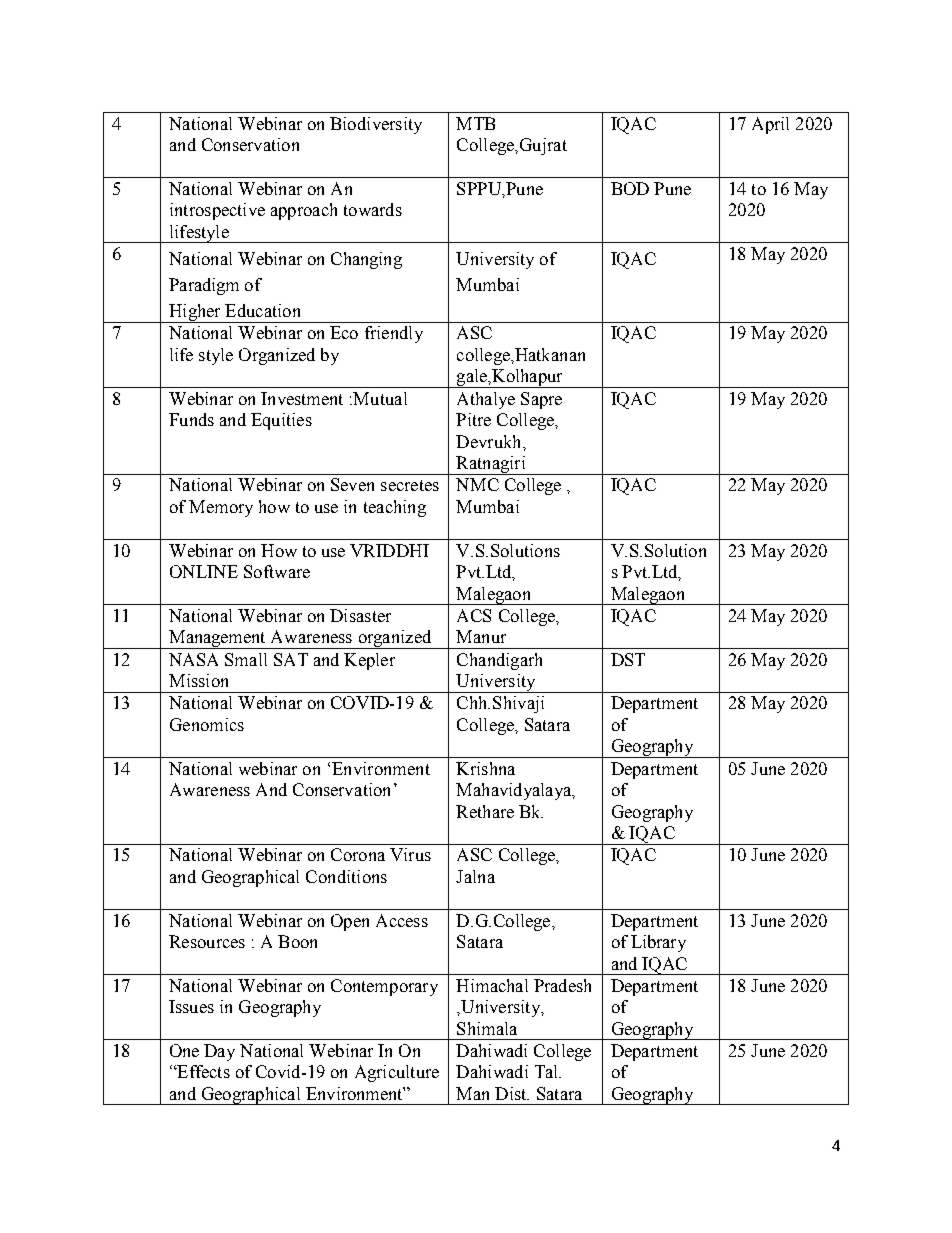 This document has width=952, height=1233. What do you see at coordinates (512, 1093) in the document?
I see `Dist` at bounding box center [512, 1093].
